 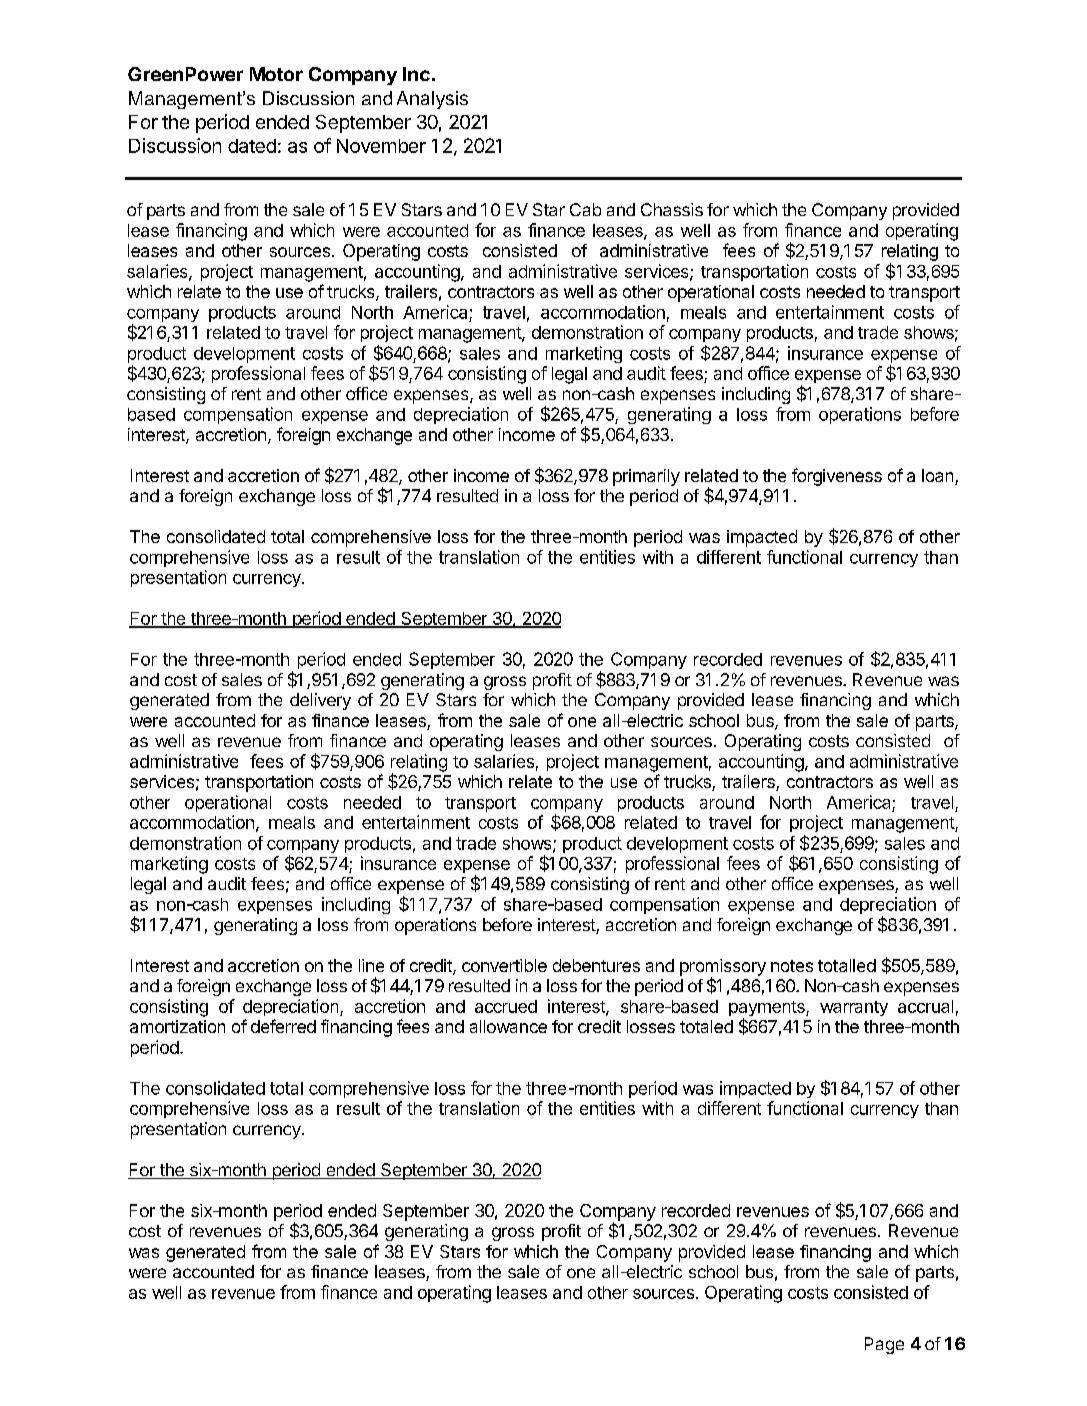 I want to click on Motor, so click(x=276, y=74).
